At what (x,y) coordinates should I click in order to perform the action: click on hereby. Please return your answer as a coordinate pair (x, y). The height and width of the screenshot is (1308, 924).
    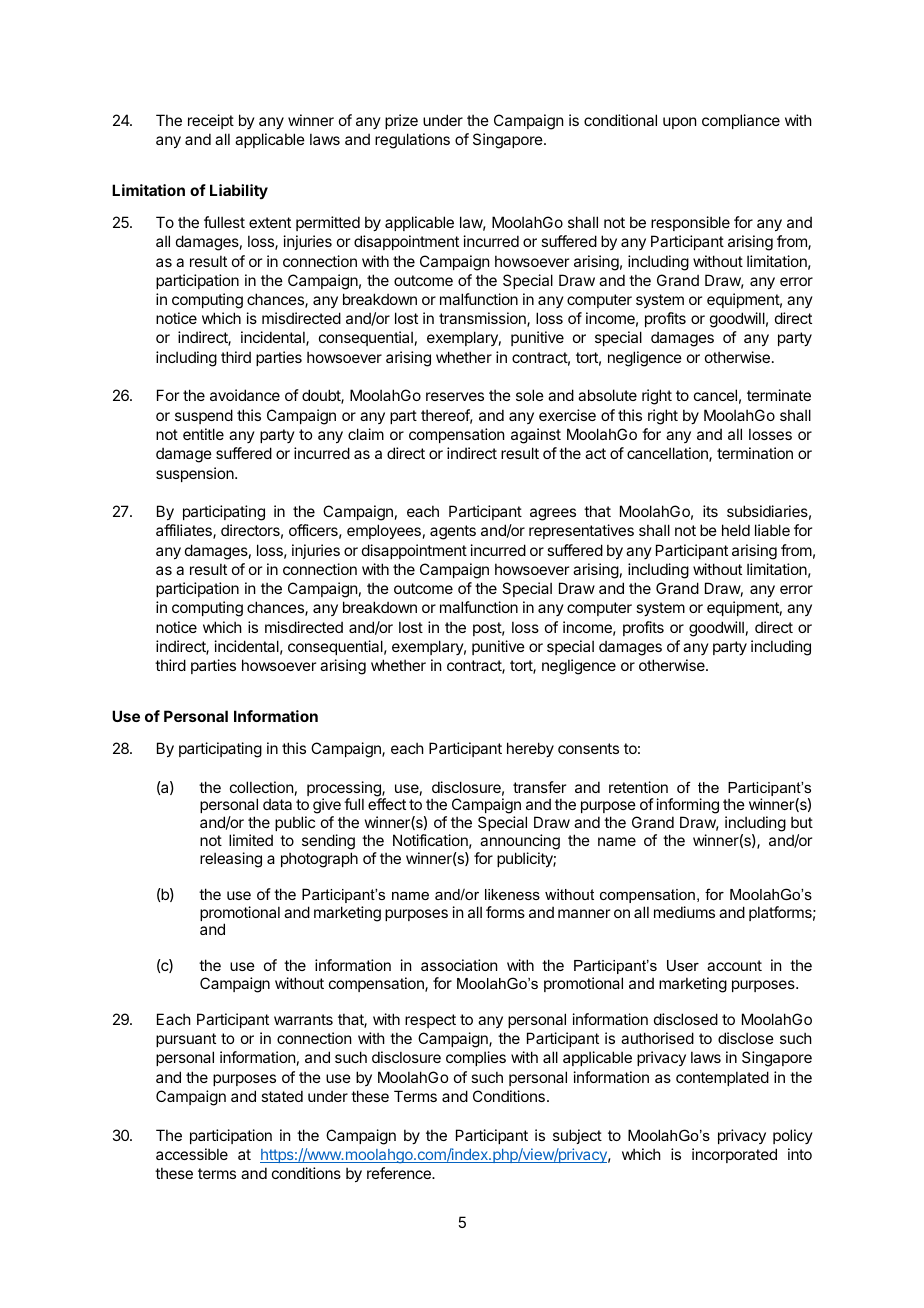
    Looking at the image, I should click on (530, 749).
